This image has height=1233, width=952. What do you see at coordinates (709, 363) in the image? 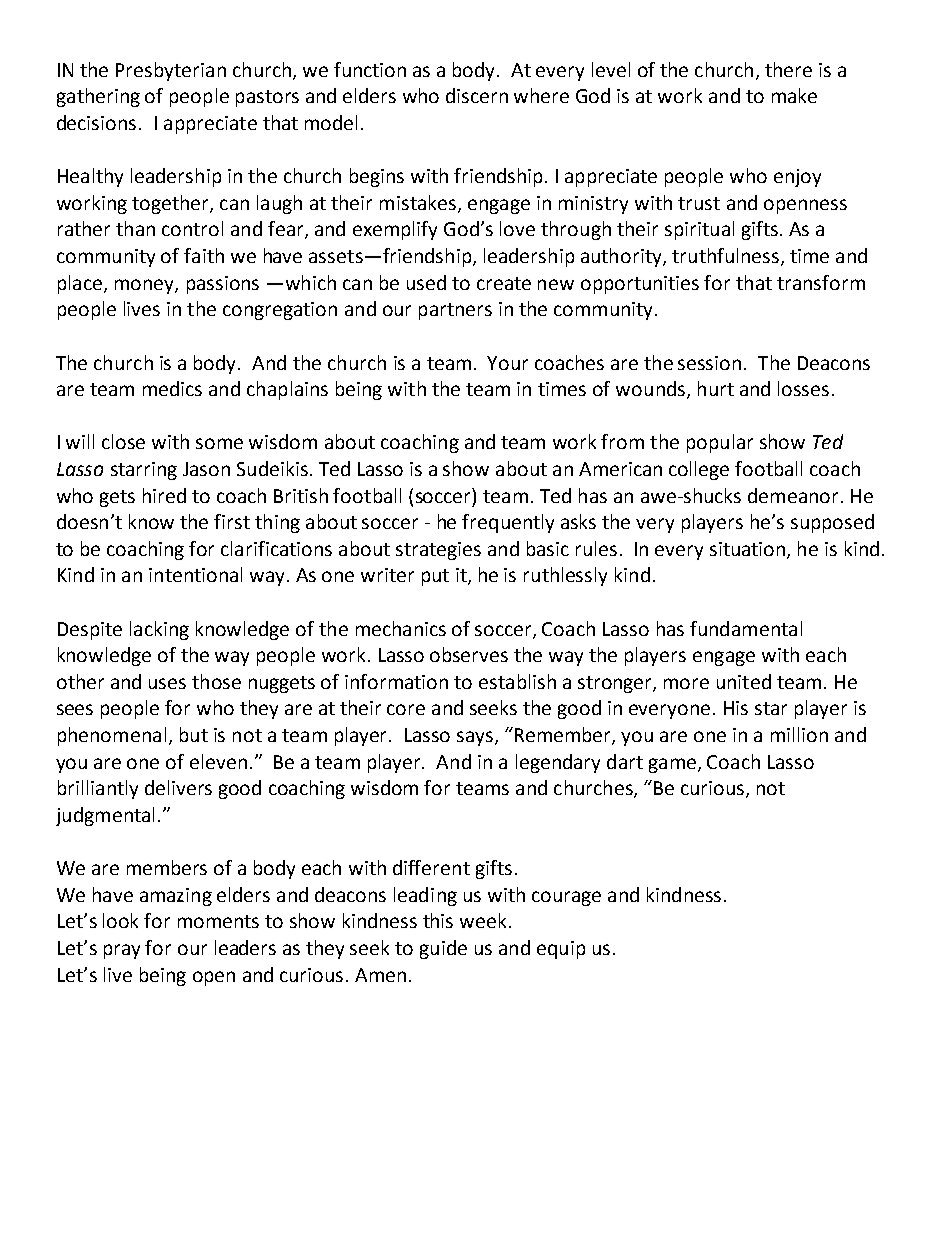
I see `session` at bounding box center [709, 363].
